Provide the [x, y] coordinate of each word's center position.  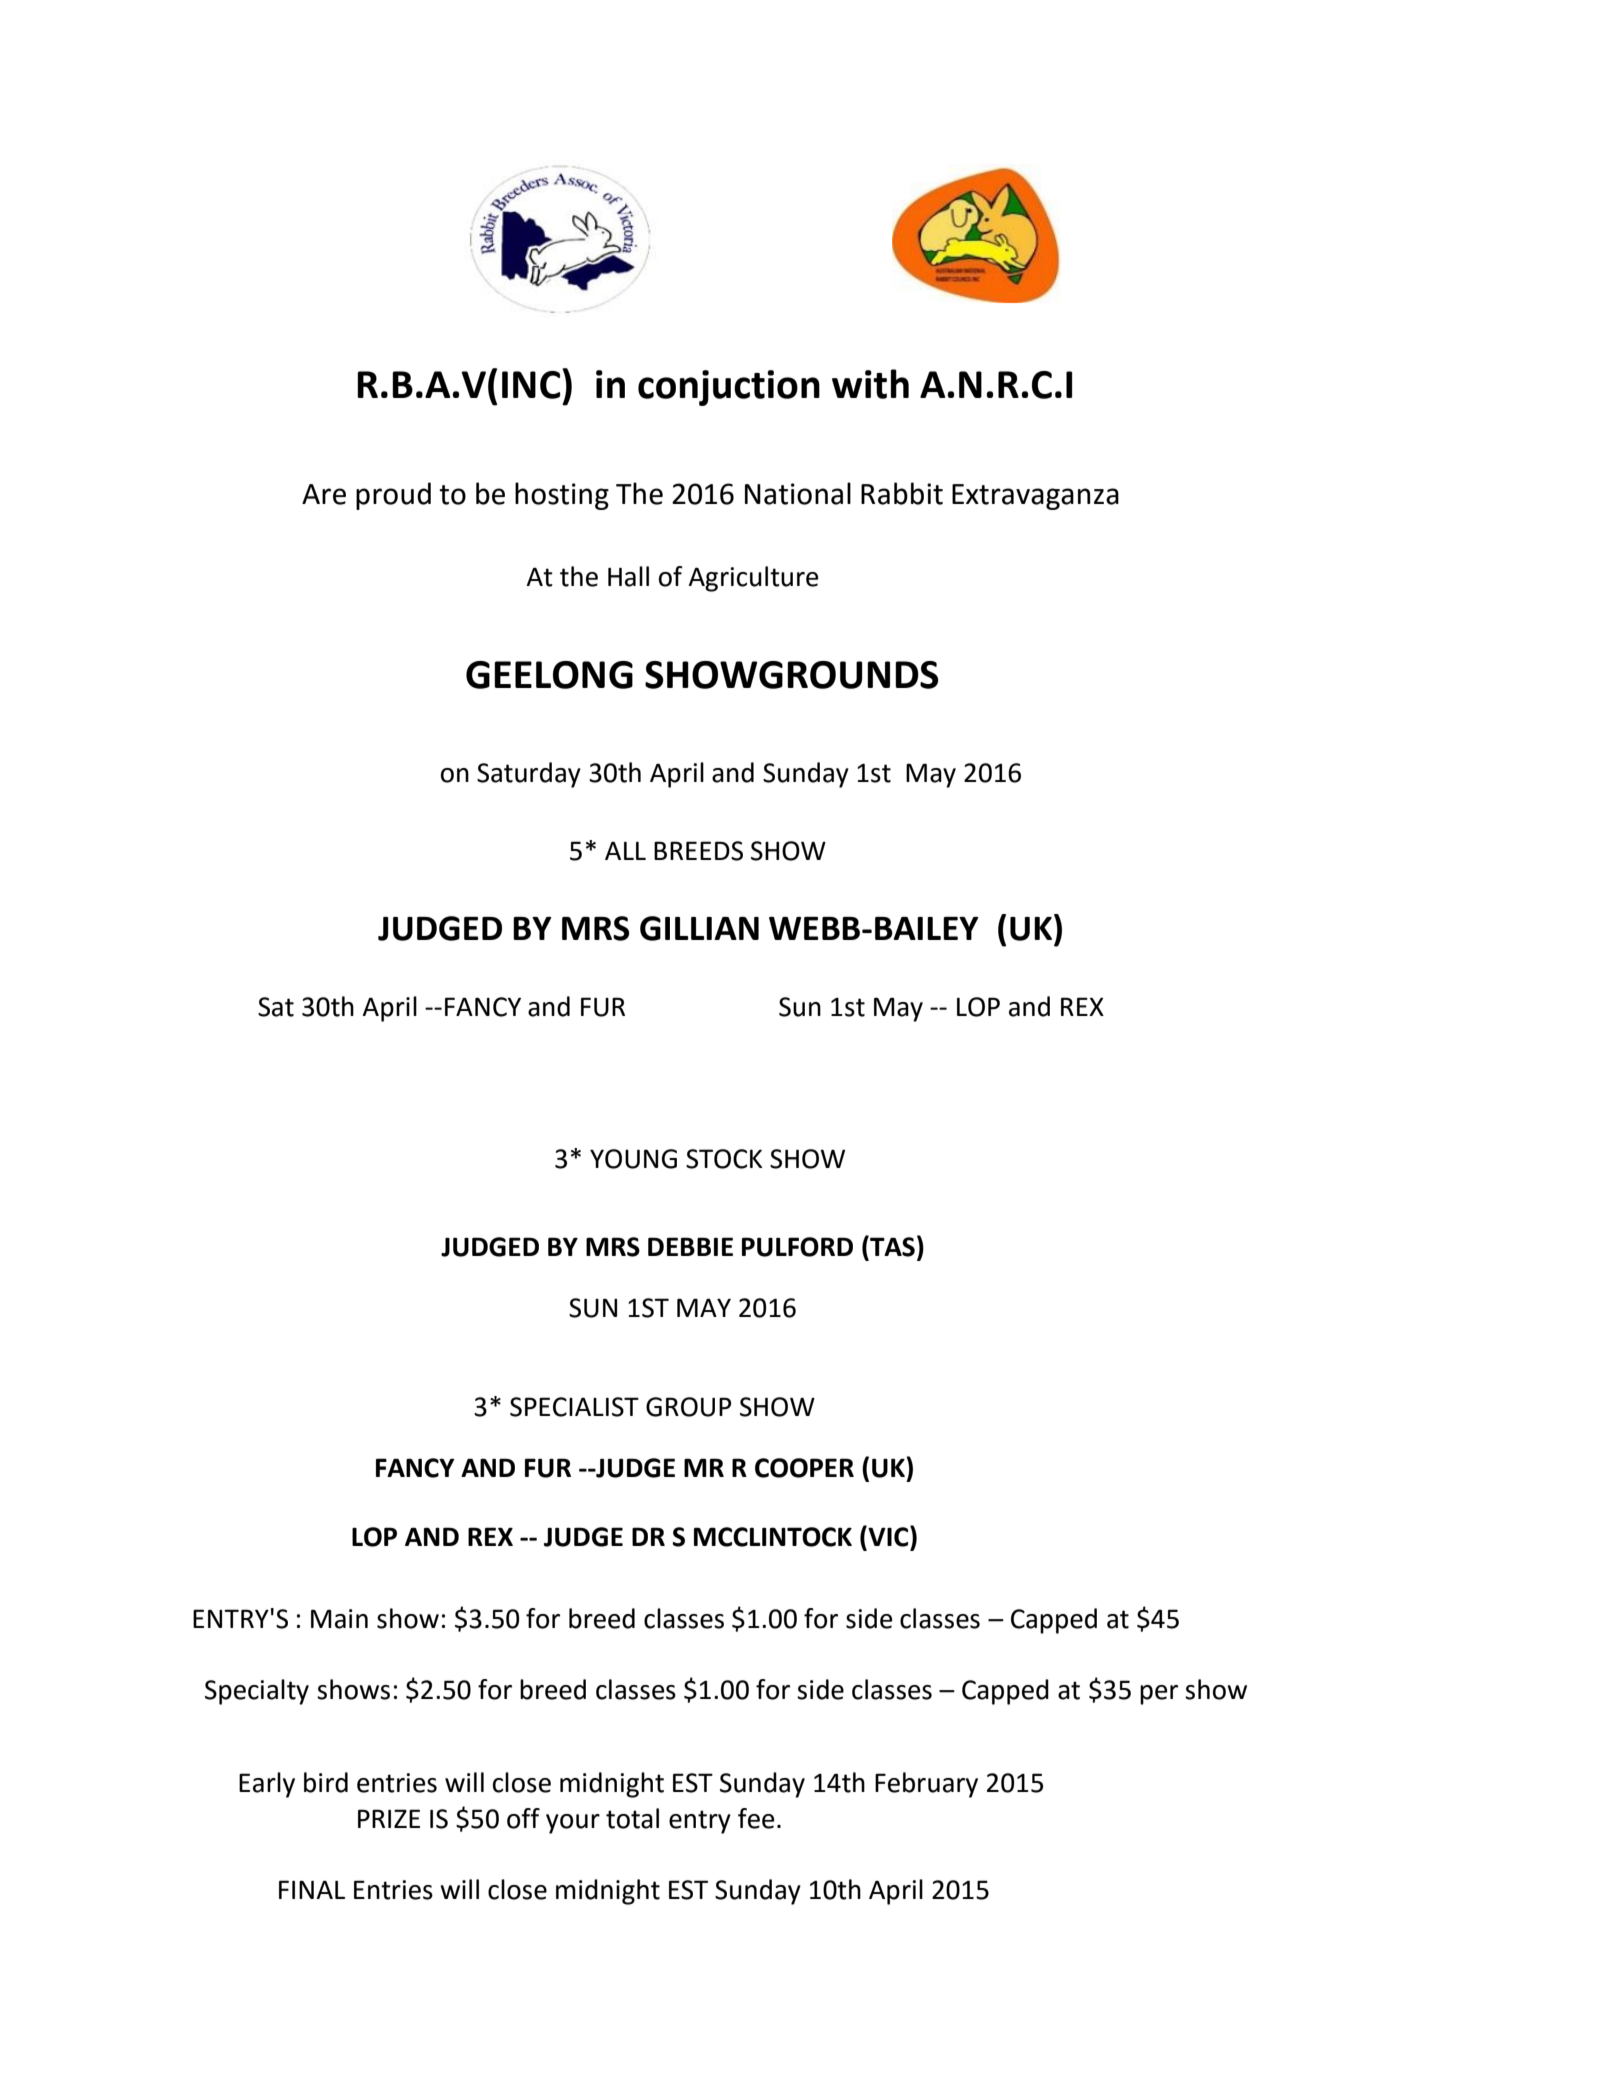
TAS [891, 1246]
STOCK [724, 1159]
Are [324, 494]
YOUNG [633, 1159]
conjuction [729, 388]
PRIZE [389, 1818]
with [870, 384]
